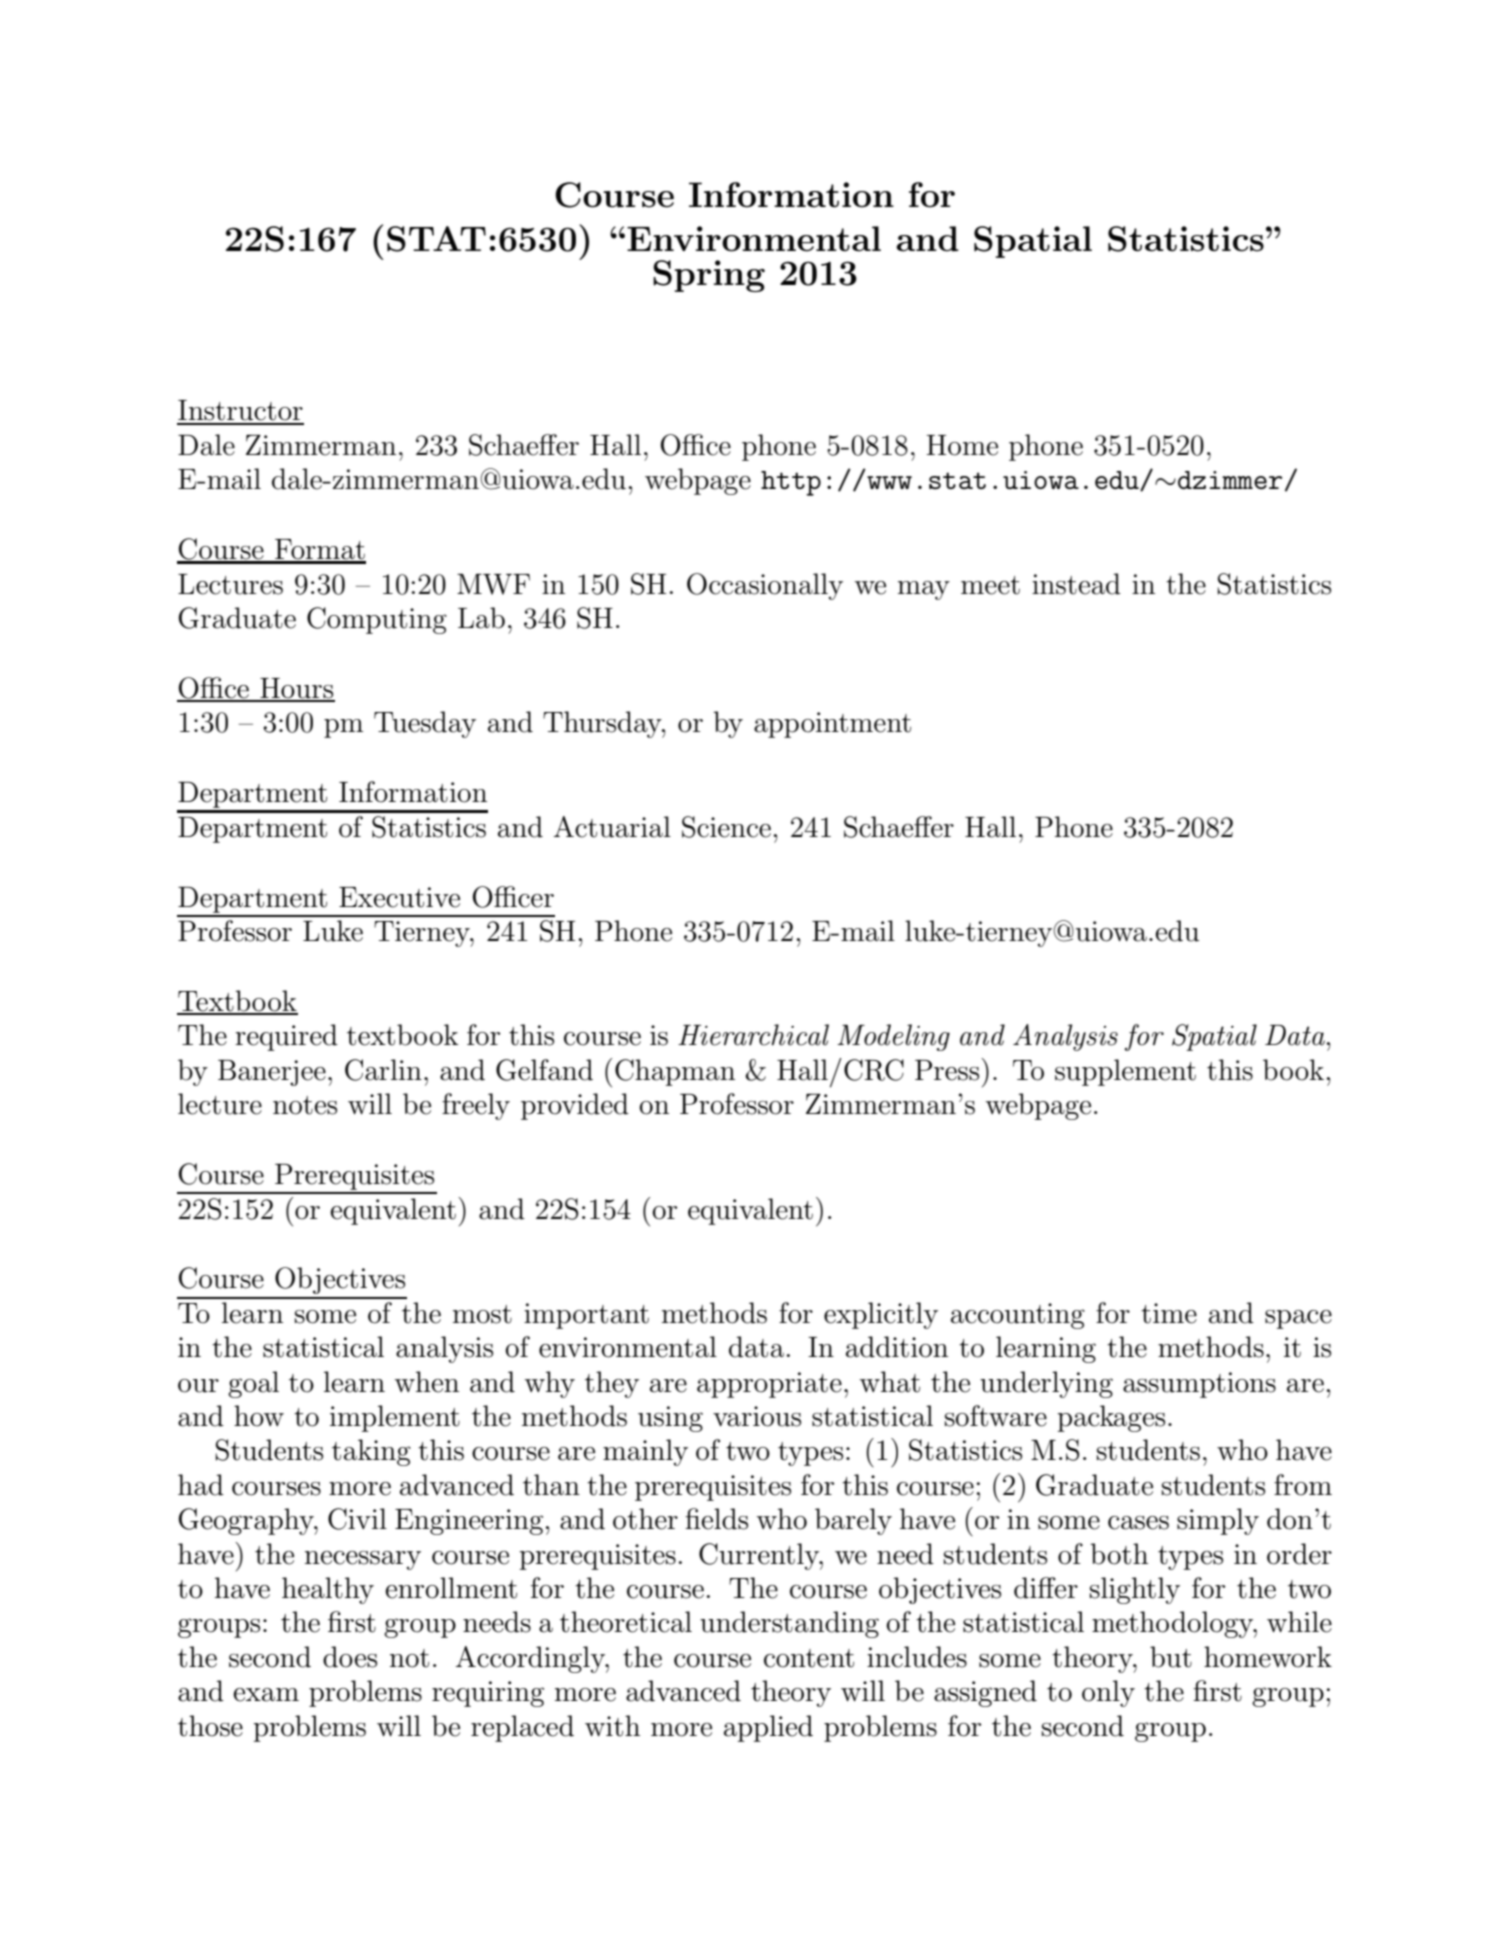  I want to click on Hierarchical, so click(753, 1035).
